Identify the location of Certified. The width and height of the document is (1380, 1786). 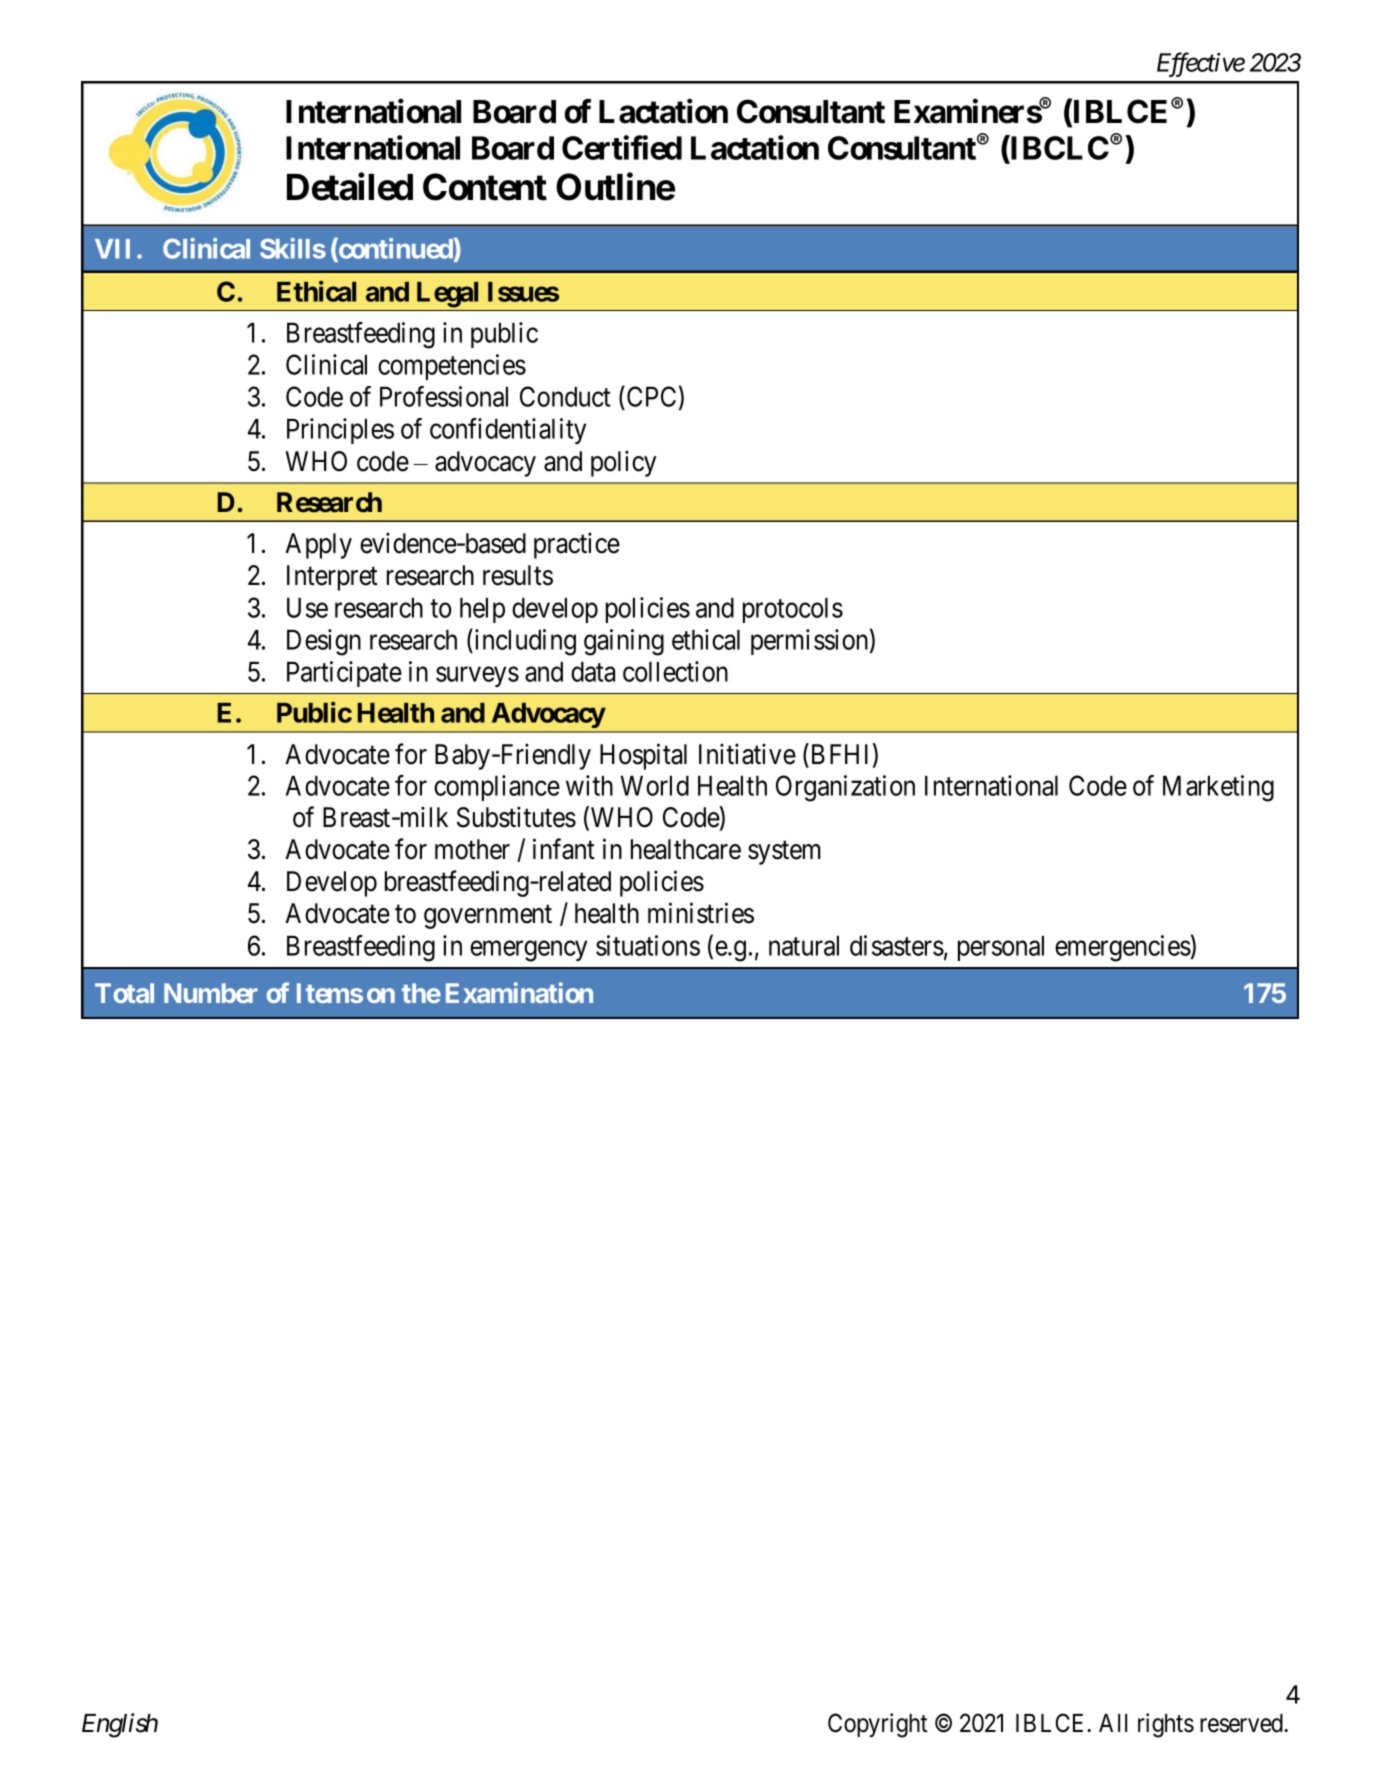
(622, 147).
